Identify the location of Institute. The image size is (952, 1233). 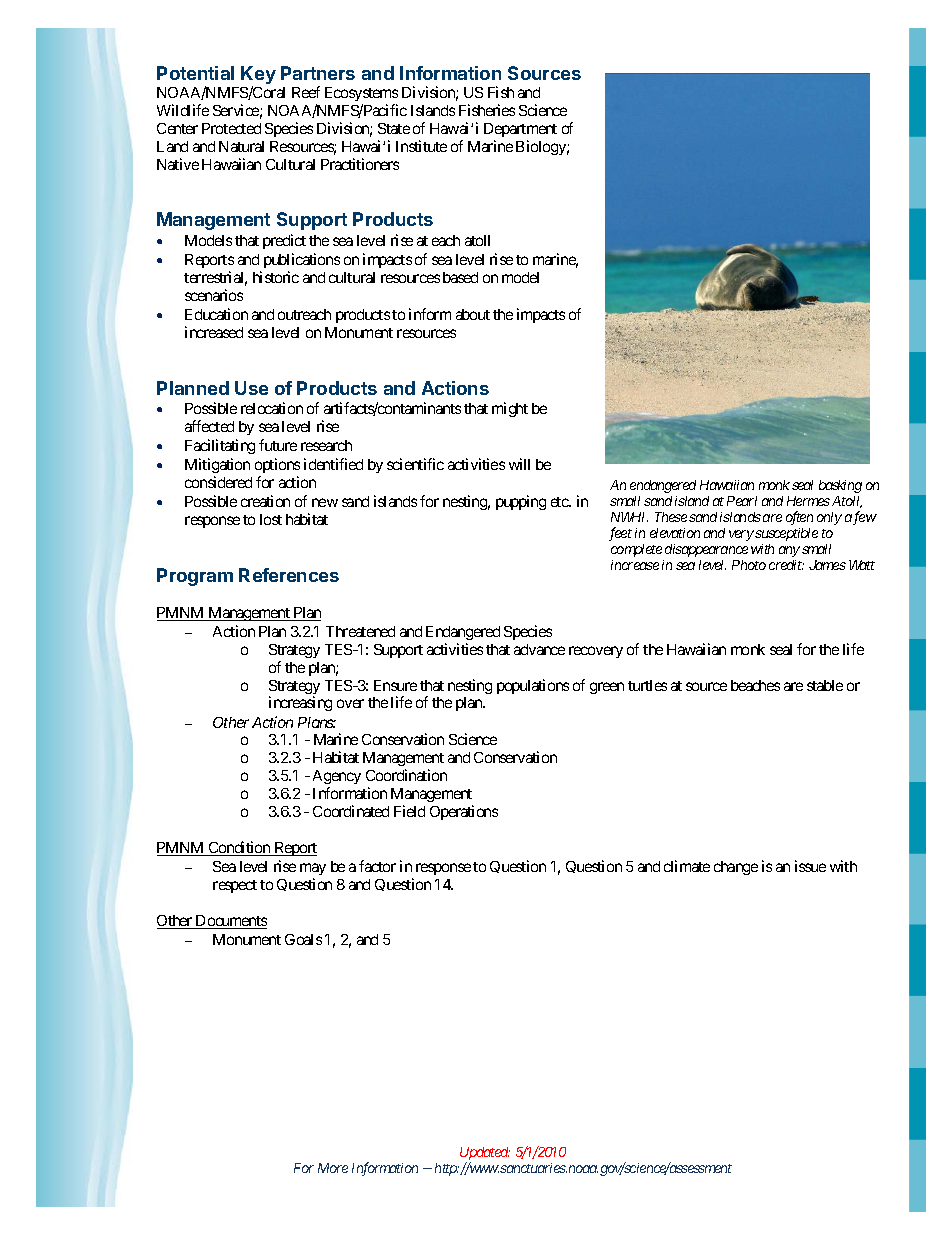
(421, 146).
